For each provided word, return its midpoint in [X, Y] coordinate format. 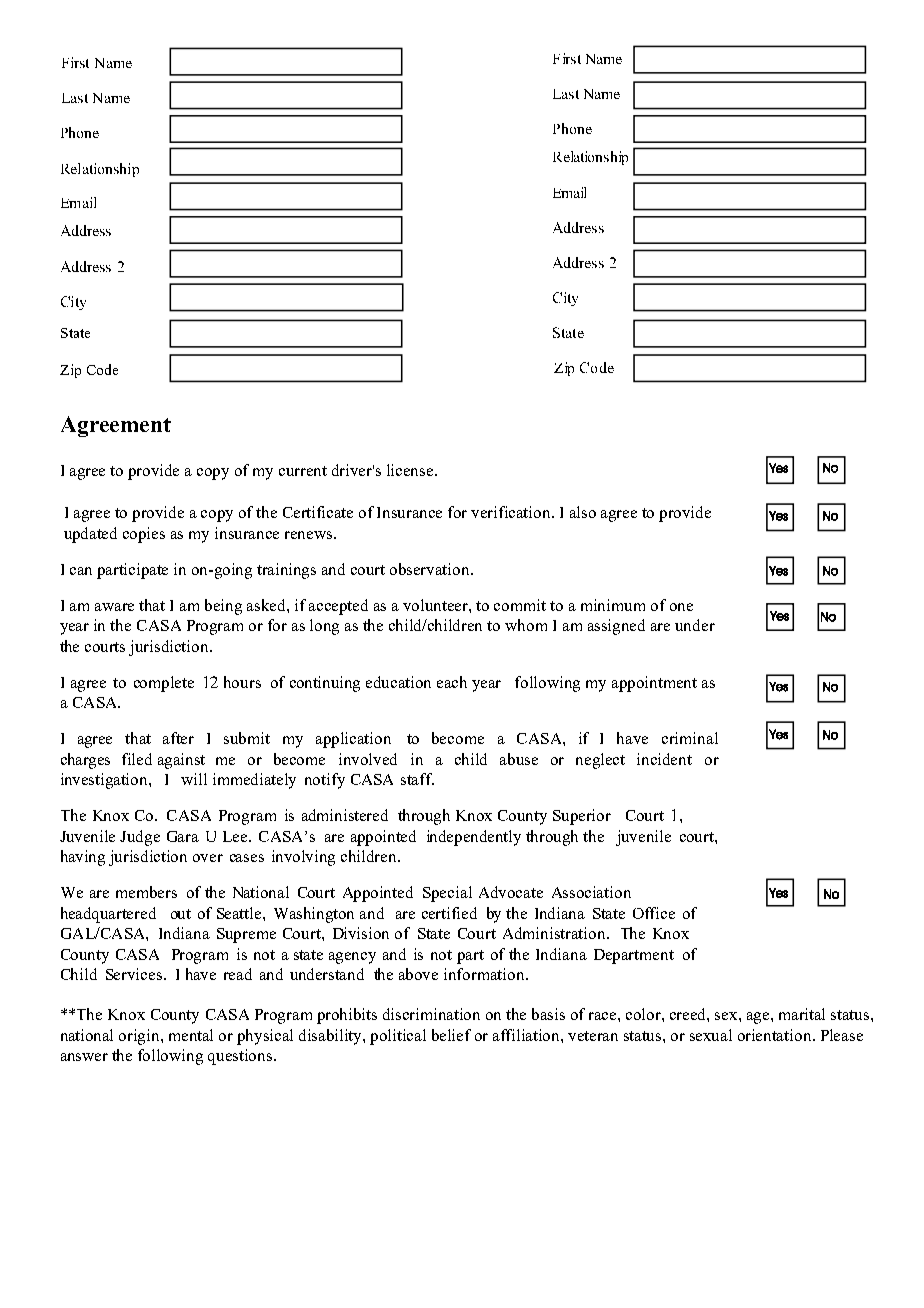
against [181, 761]
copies [144, 535]
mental [191, 1035]
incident [664, 759]
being [223, 607]
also [583, 512]
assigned [616, 627]
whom [526, 625]
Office [654, 913]
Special [447, 894]
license [411, 470]
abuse [519, 759]
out [181, 914]
